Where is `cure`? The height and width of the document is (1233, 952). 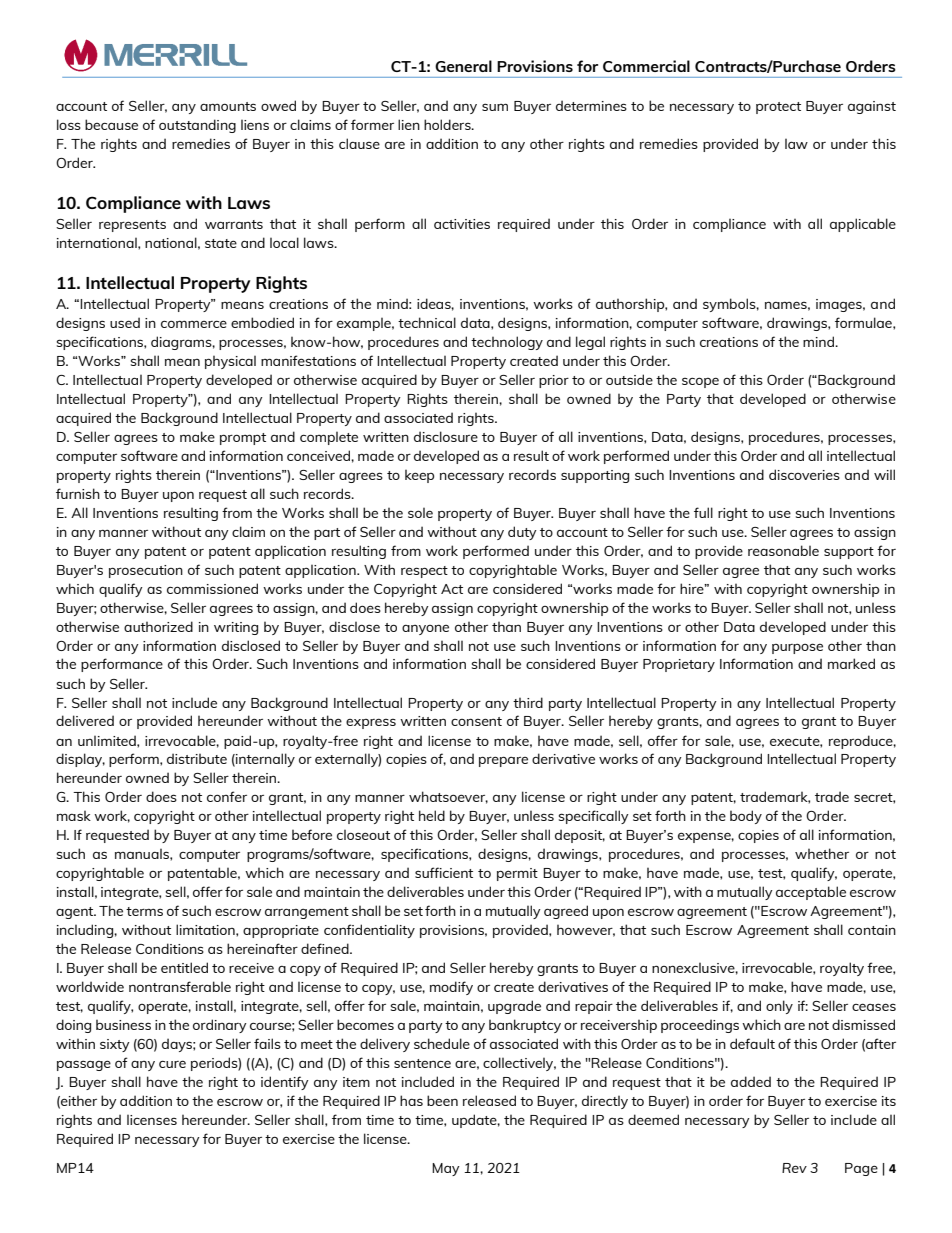
cure is located at coordinates (172, 1064).
